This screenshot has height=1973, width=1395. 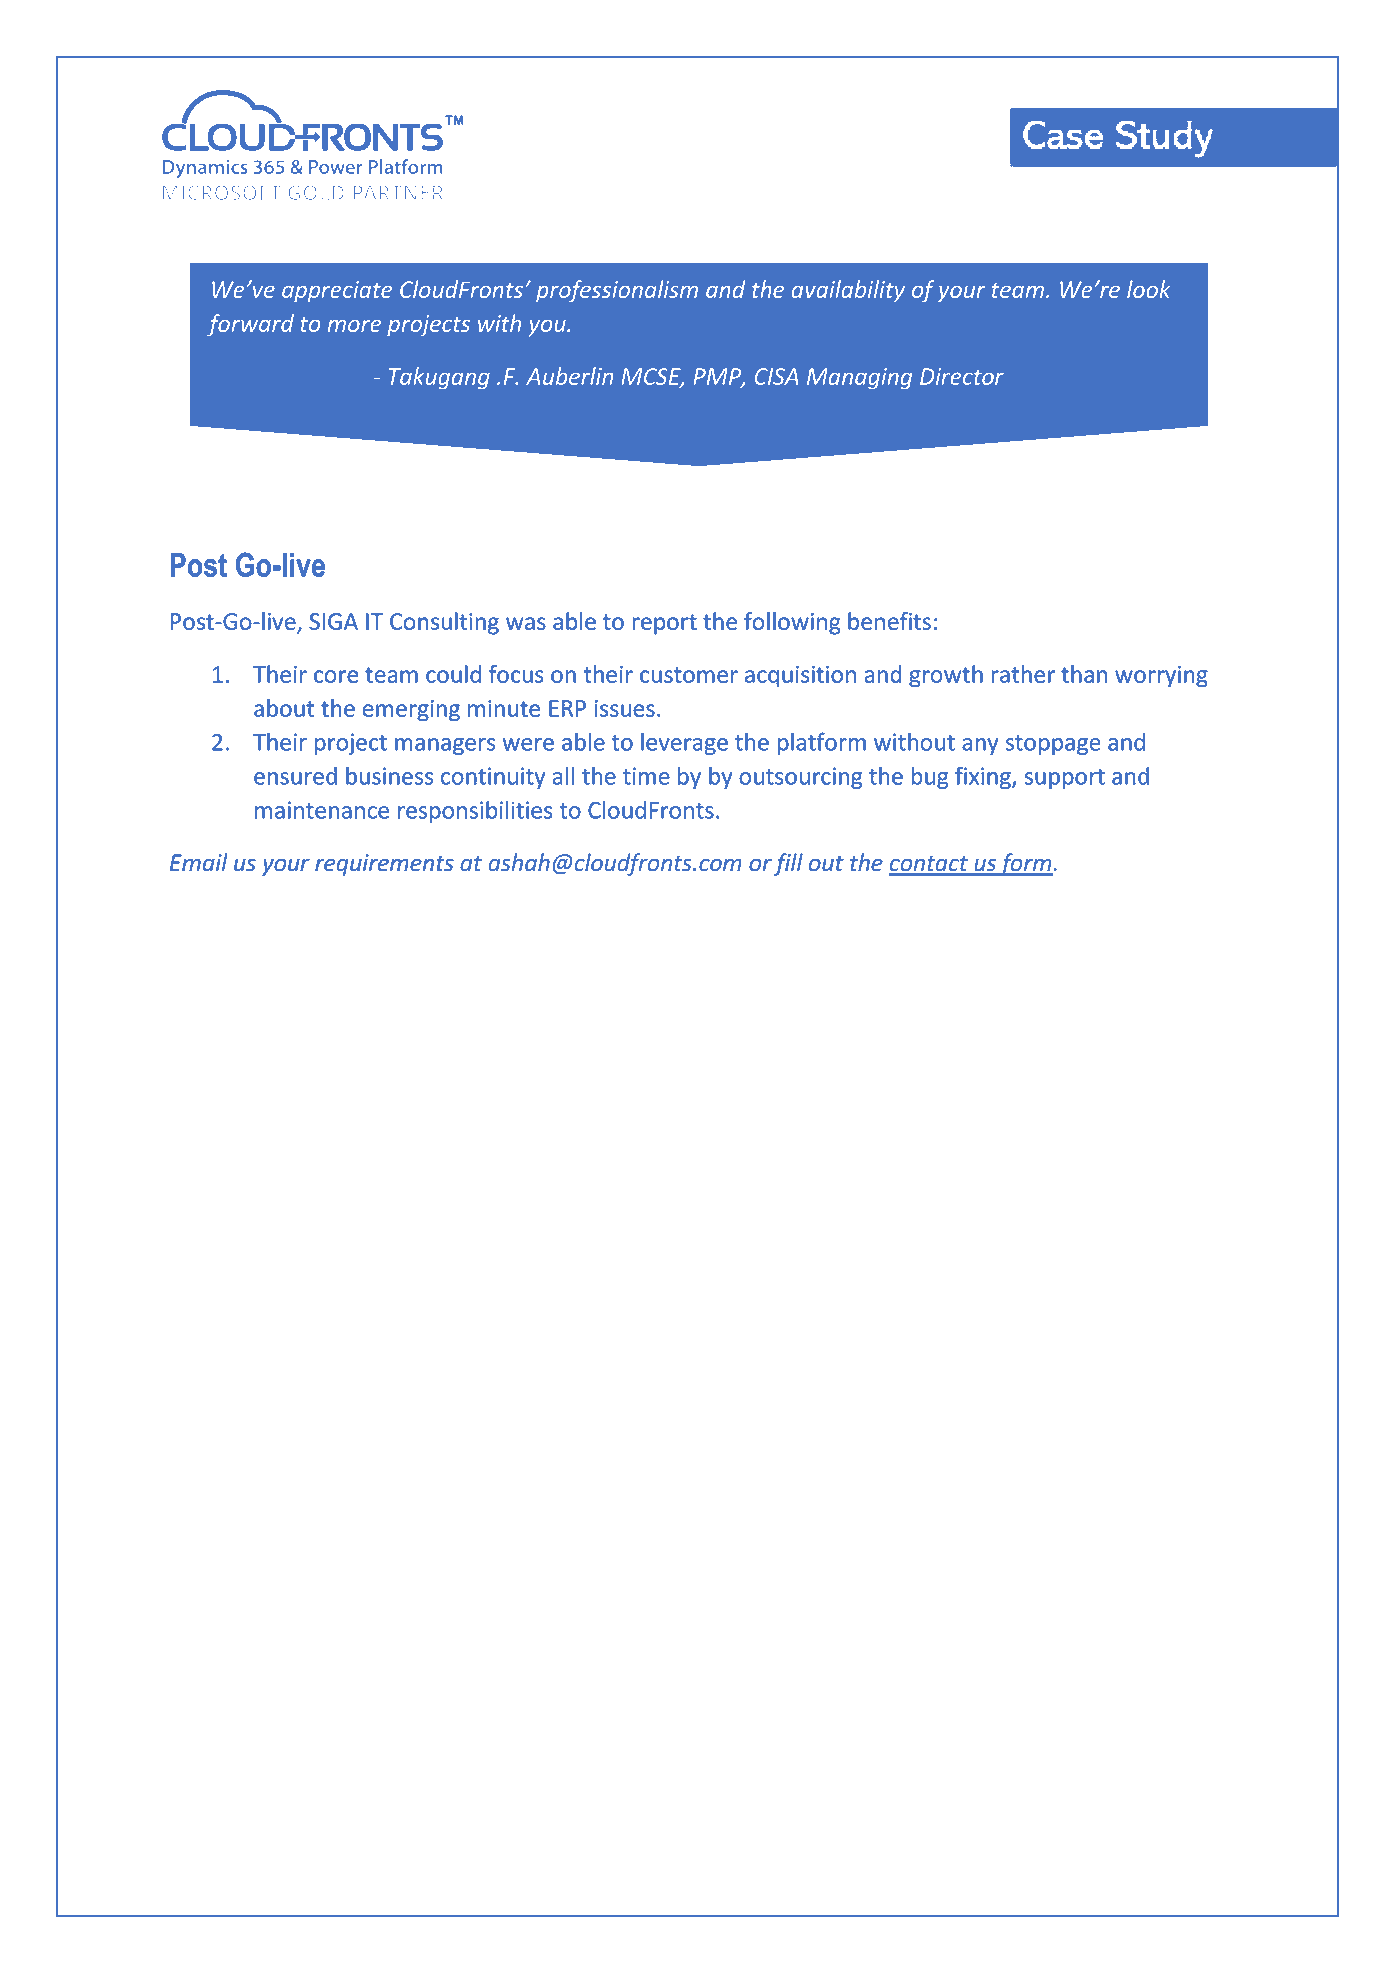 What do you see at coordinates (337, 292) in the screenshot?
I see `appreciate` at bounding box center [337, 292].
